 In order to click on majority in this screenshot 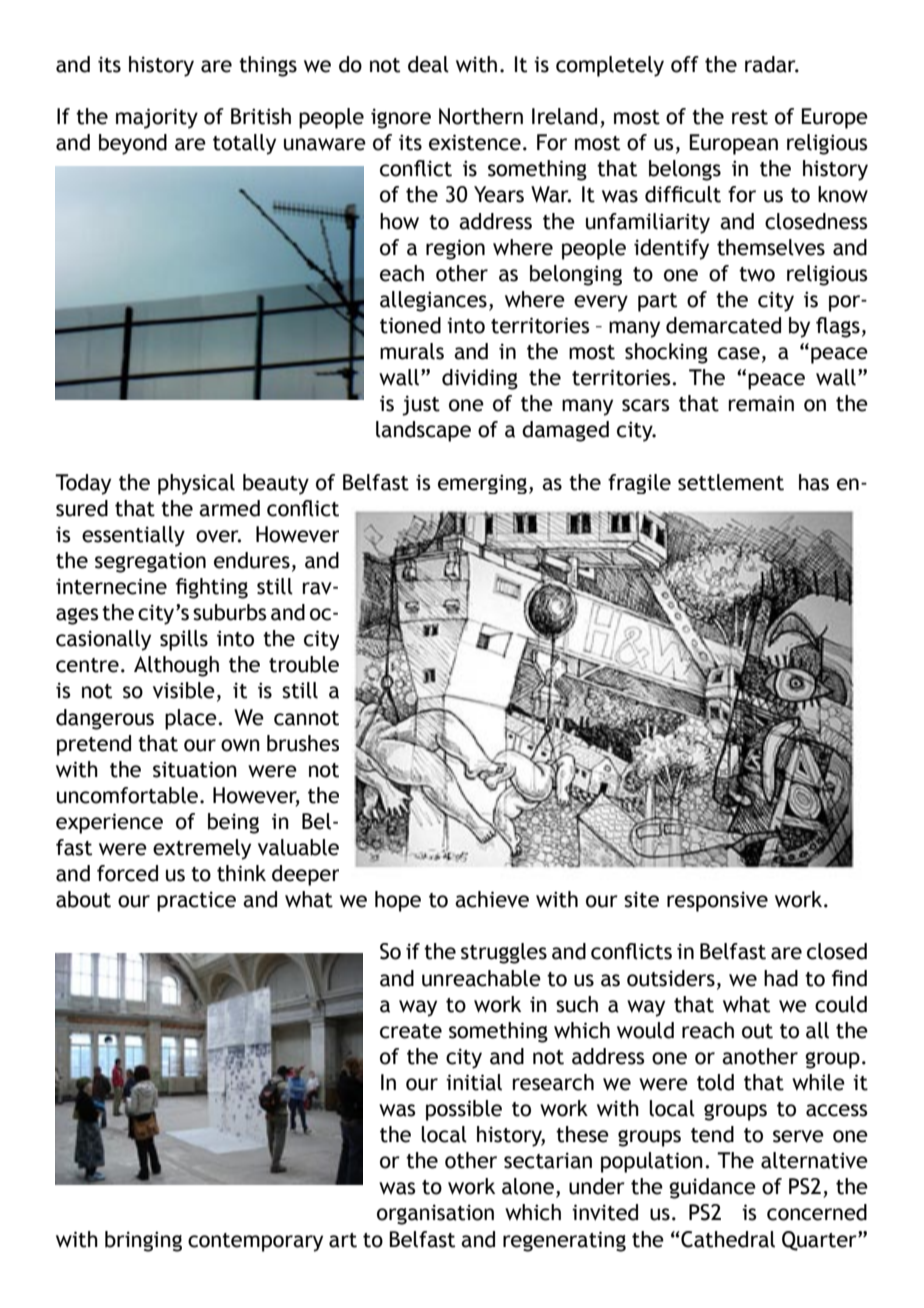, I will do `click(157, 118)`.
